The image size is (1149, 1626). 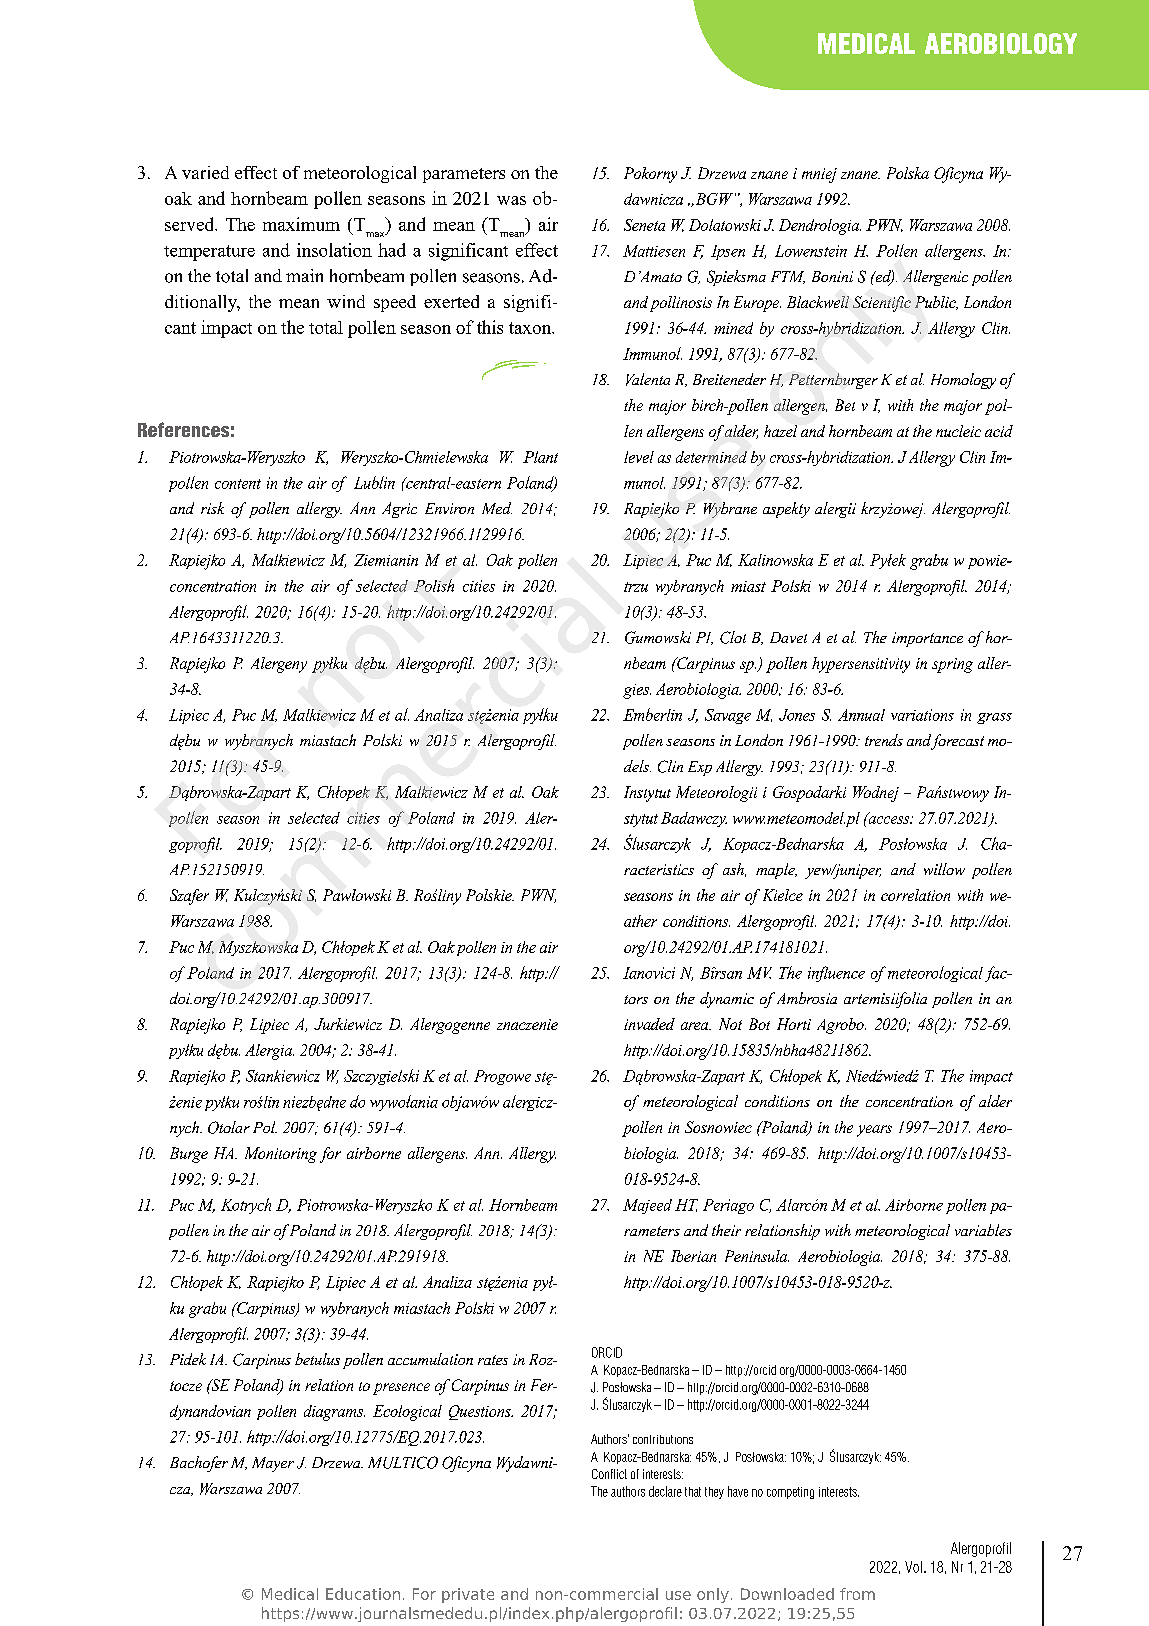 I want to click on Bonini, so click(x=832, y=276).
